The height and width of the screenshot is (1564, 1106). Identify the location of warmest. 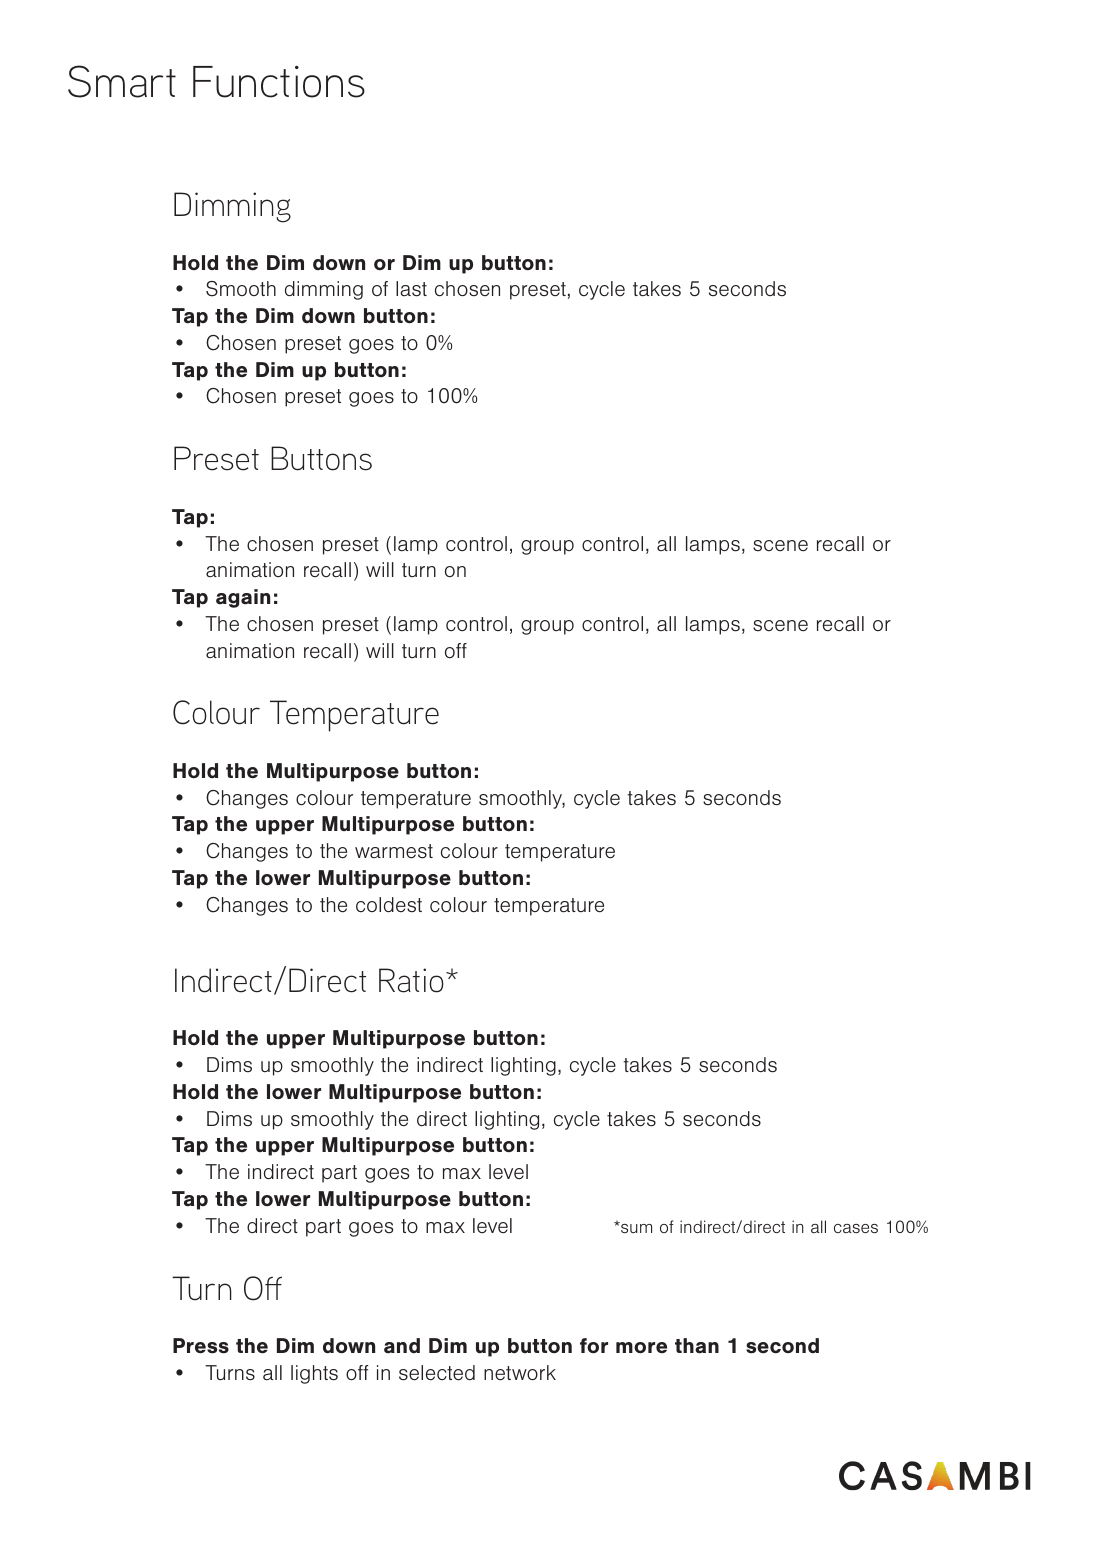
(394, 851).
